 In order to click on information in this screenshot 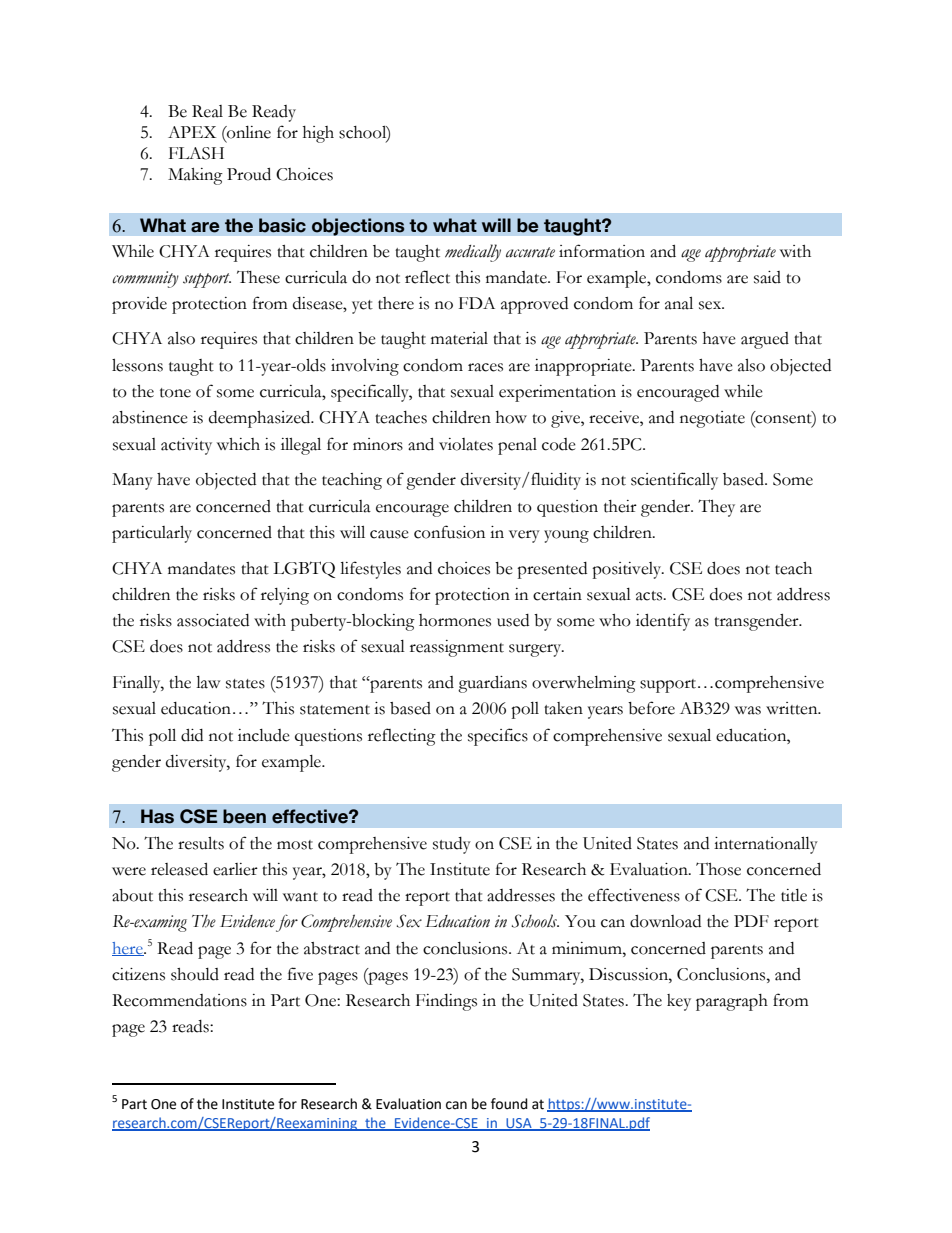, I will do `click(602, 251)`.
